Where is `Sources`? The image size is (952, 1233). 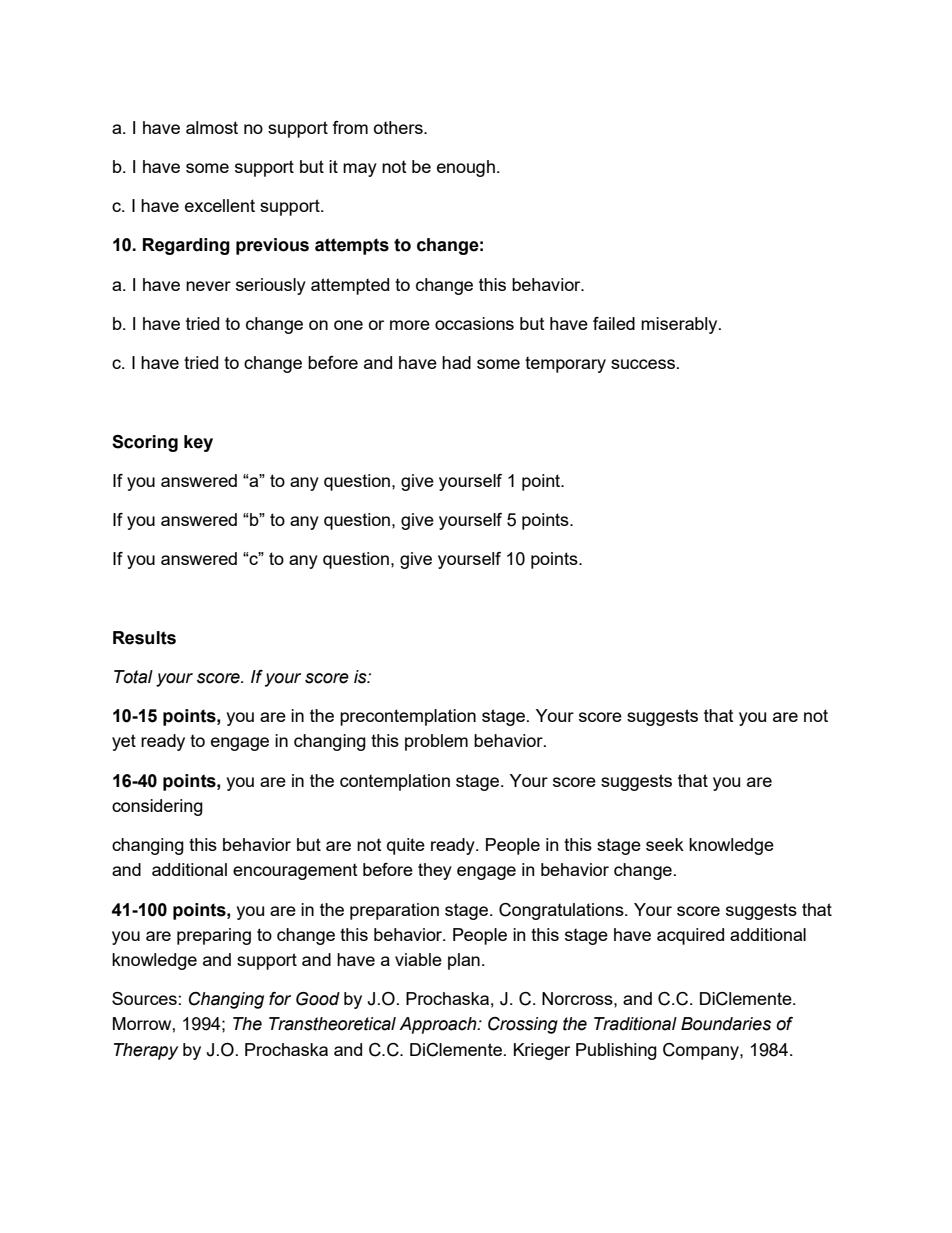 Sources is located at coordinates (144, 998).
